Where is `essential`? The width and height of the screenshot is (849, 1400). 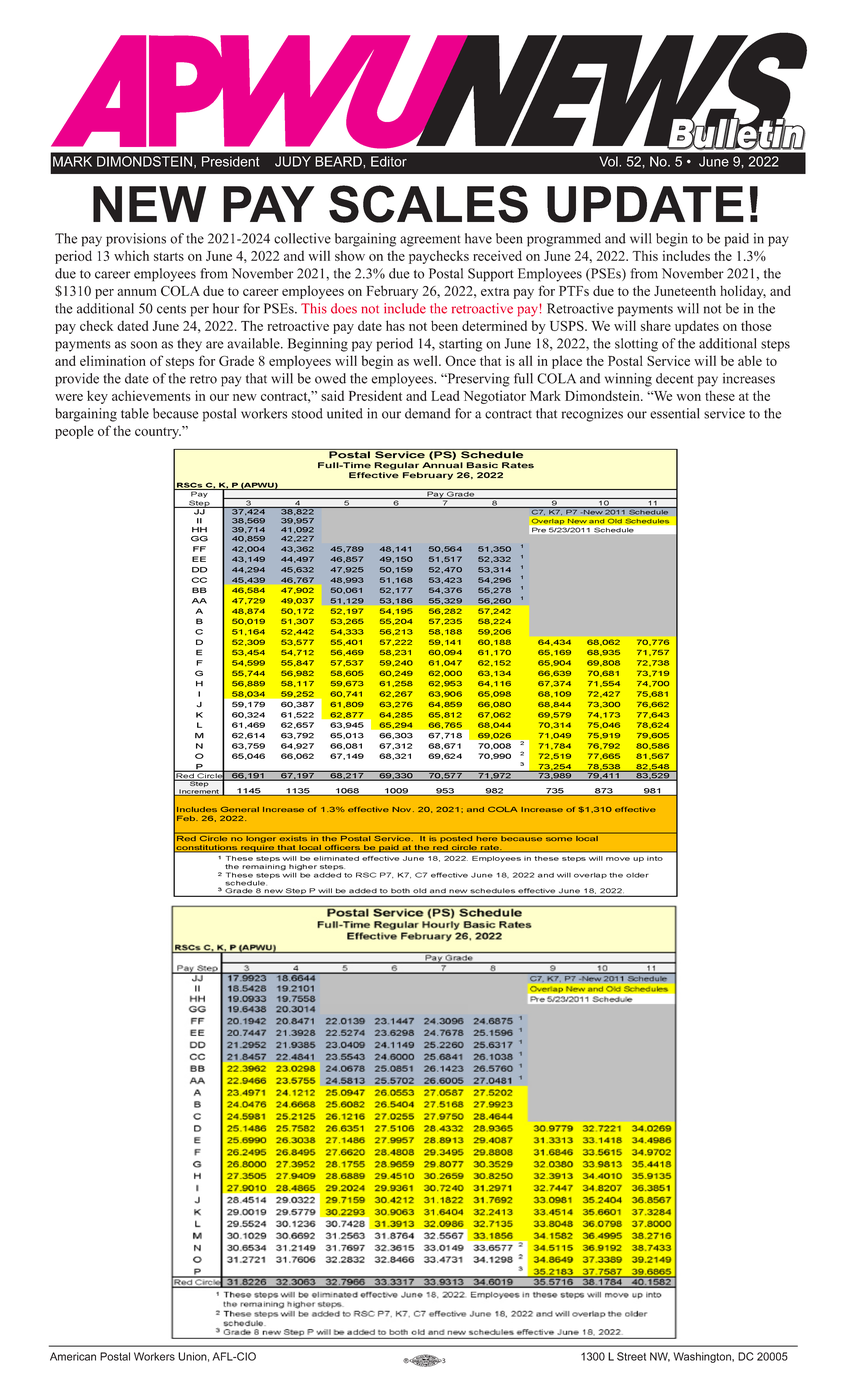
essential is located at coordinates (674, 413).
